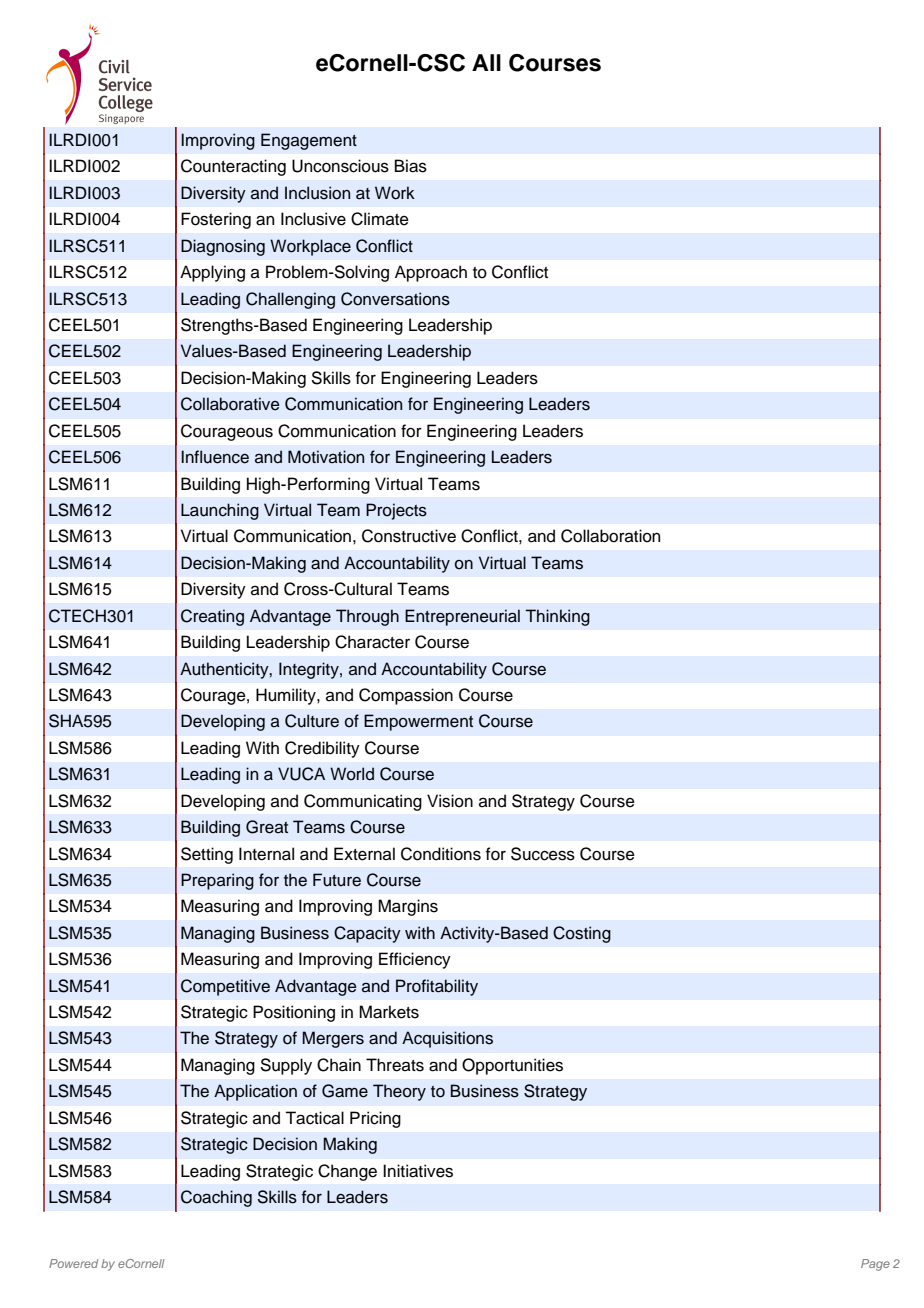 This screenshot has width=924, height=1308. What do you see at coordinates (557, 617) in the screenshot?
I see `Thinking` at bounding box center [557, 617].
